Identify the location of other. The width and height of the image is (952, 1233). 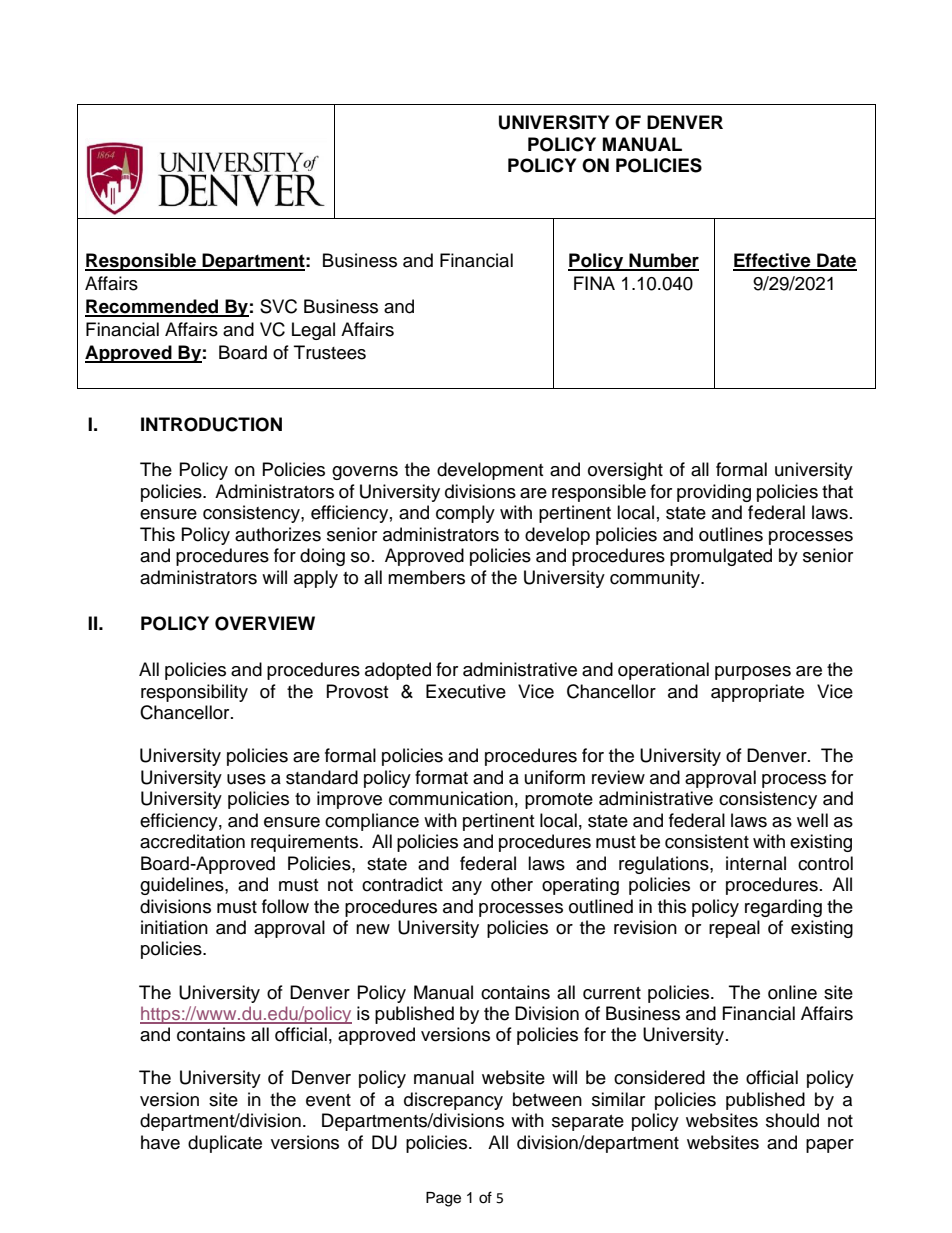
(512, 884).
